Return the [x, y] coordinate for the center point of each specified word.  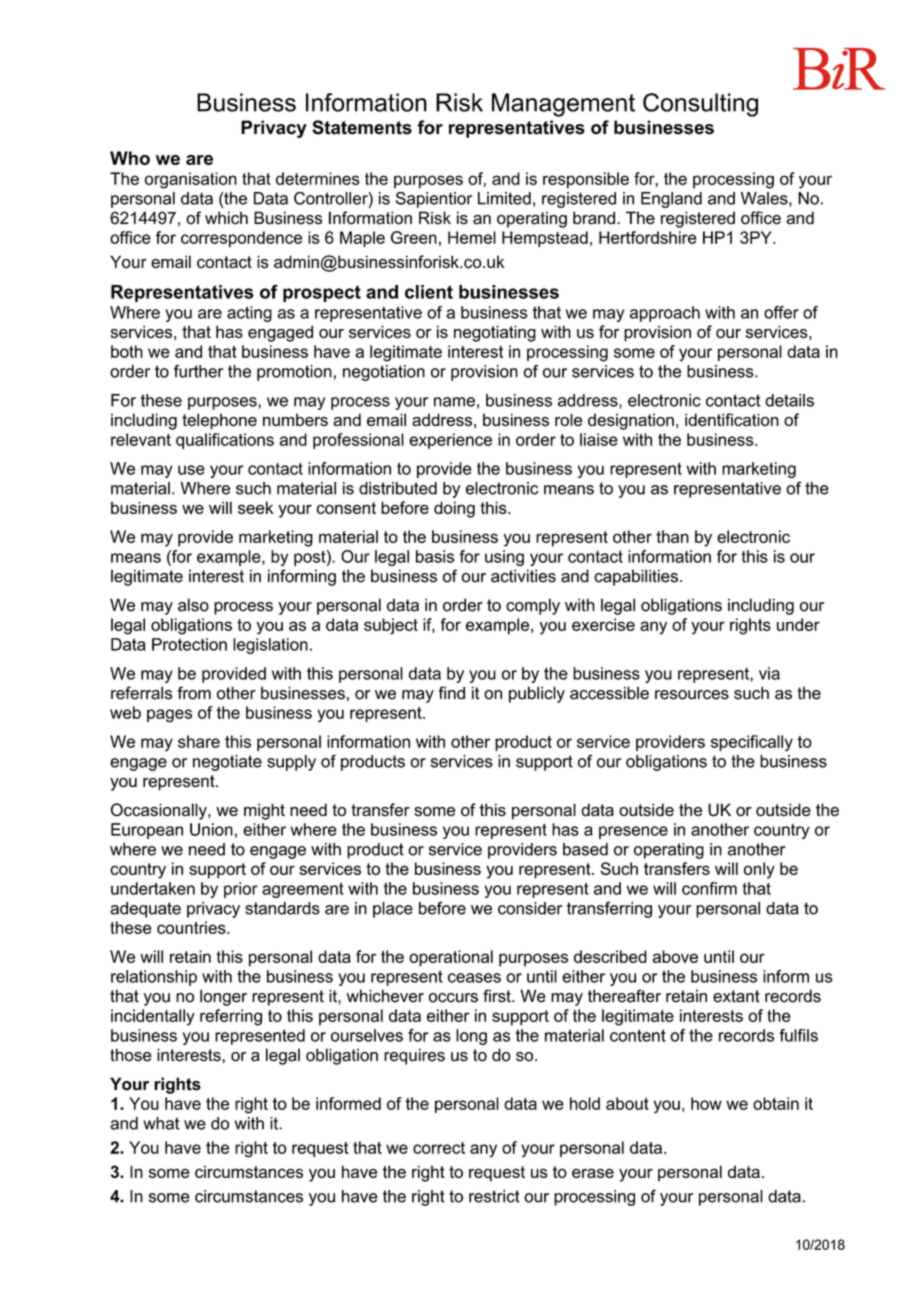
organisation [191, 180]
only [759, 870]
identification [732, 420]
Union [211, 829]
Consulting [700, 105]
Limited [504, 198]
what [161, 1123]
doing [454, 509]
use [191, 470]
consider [530, 908]
